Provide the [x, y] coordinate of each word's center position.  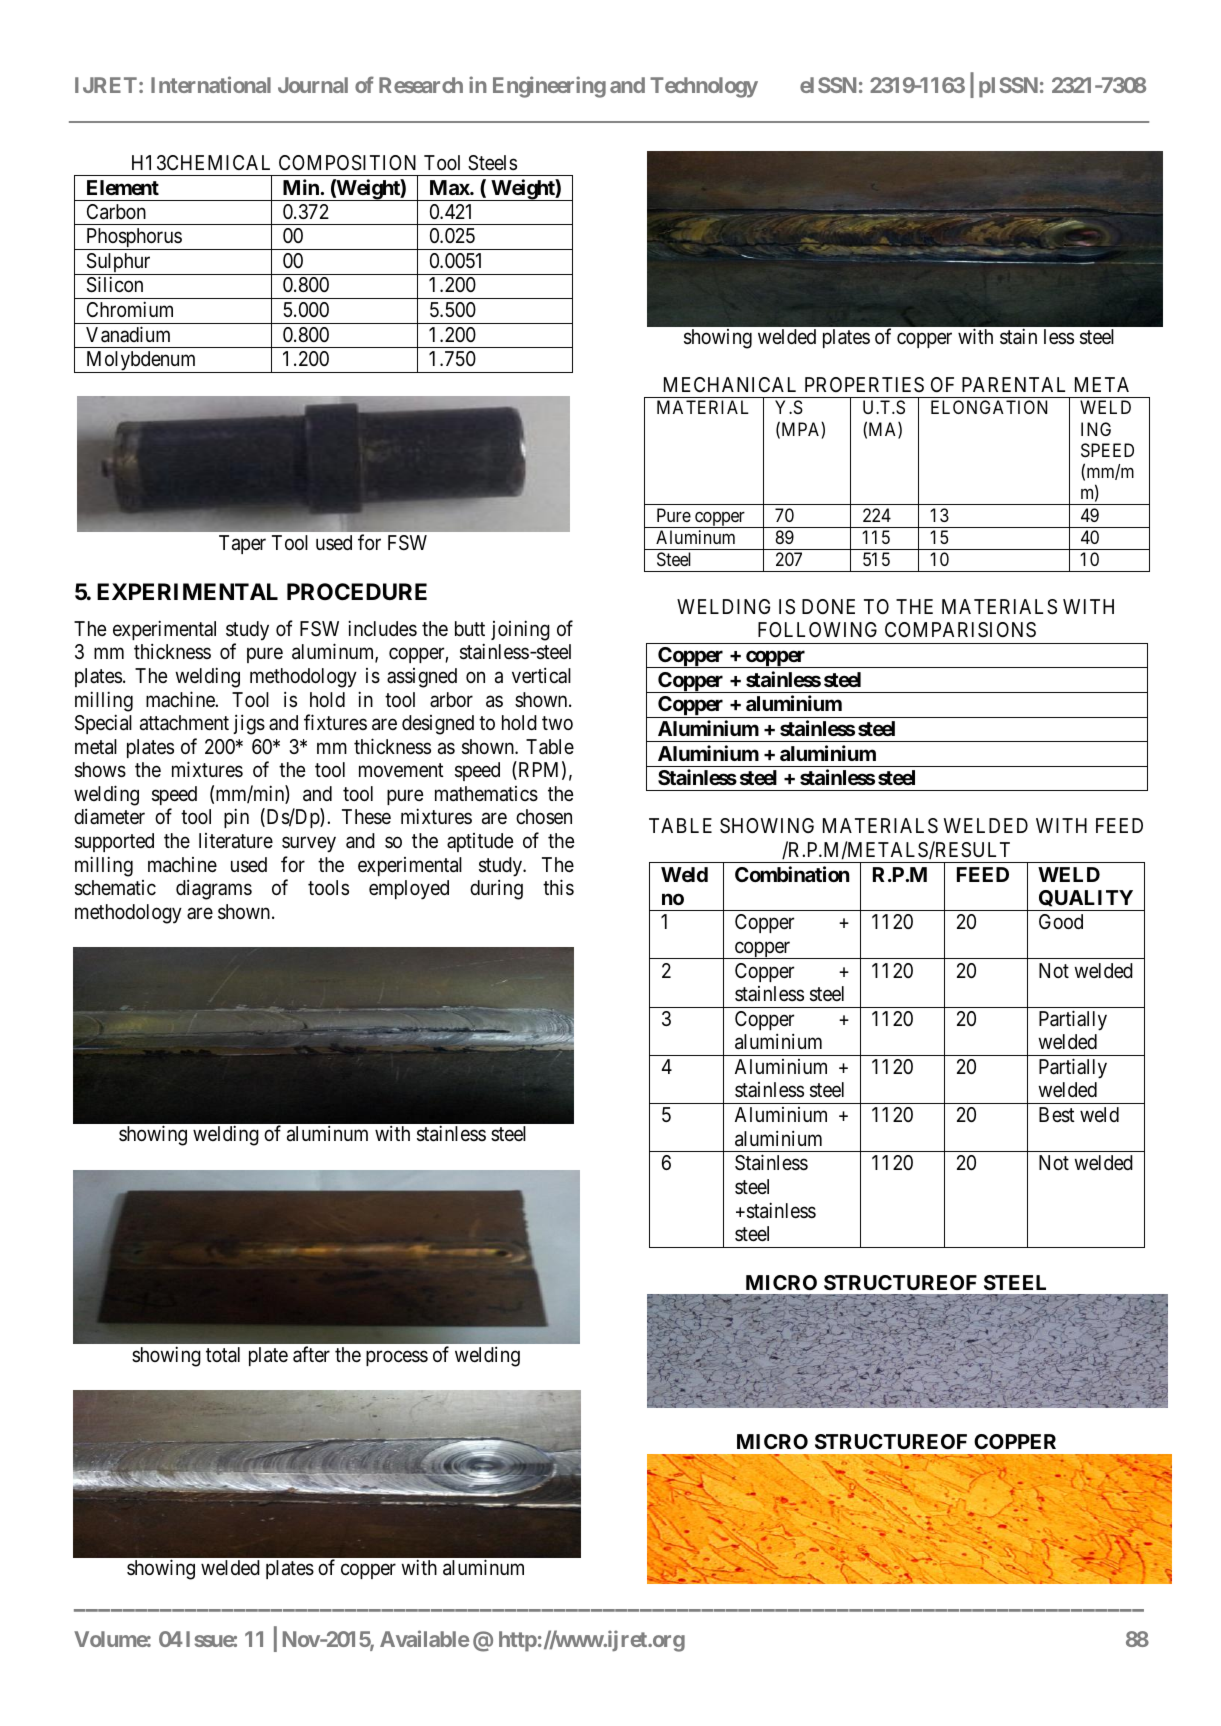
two [557, 723]
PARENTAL [1013, 384]
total [223, 1355]
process [397, 1358]
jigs [249, 724]
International [211, 84]
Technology [704, 87]
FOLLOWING [817, 629]
